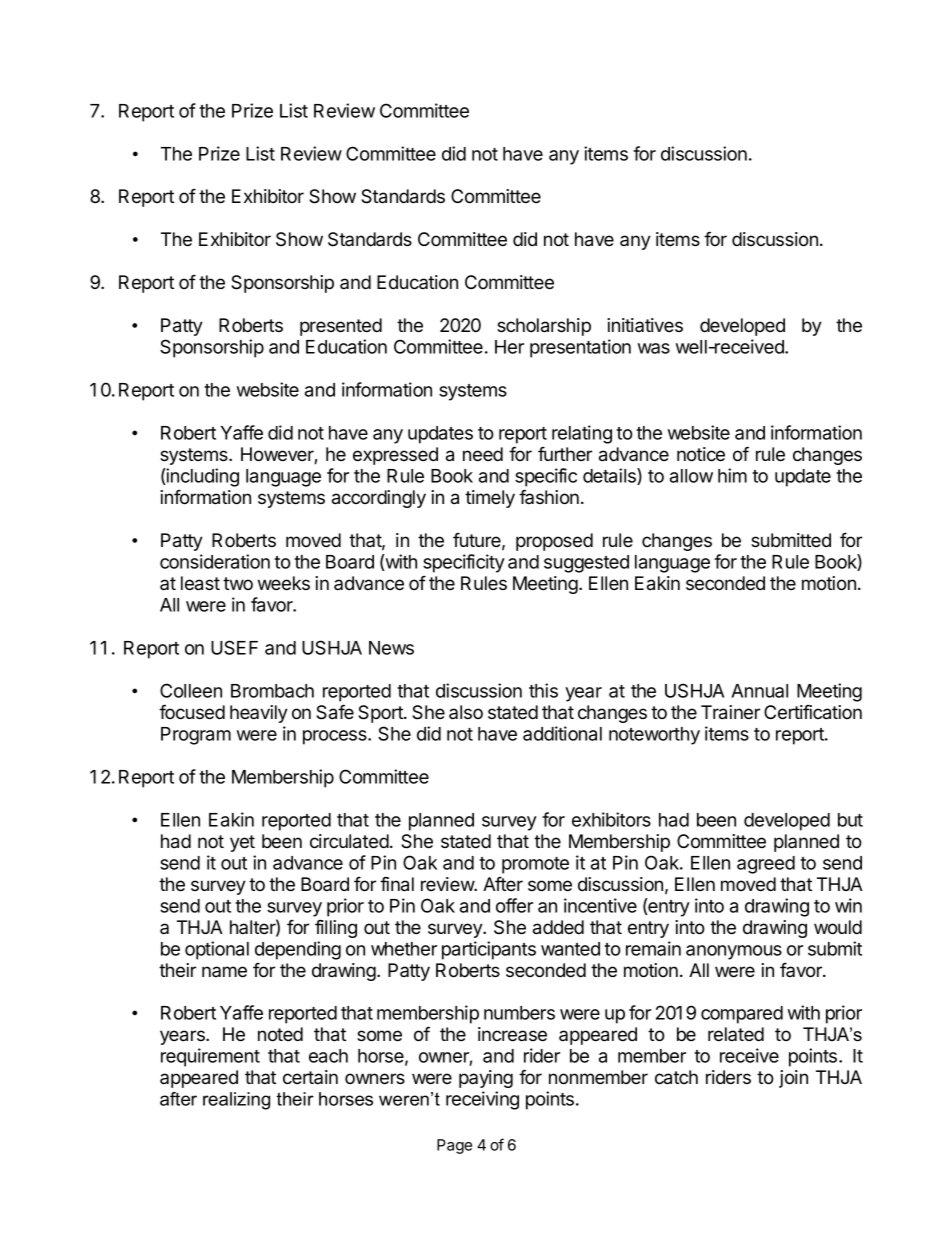 Image resolution: width=952 pixels, height=1233 pixels. I want to click on agreed, so click(766, 865).
